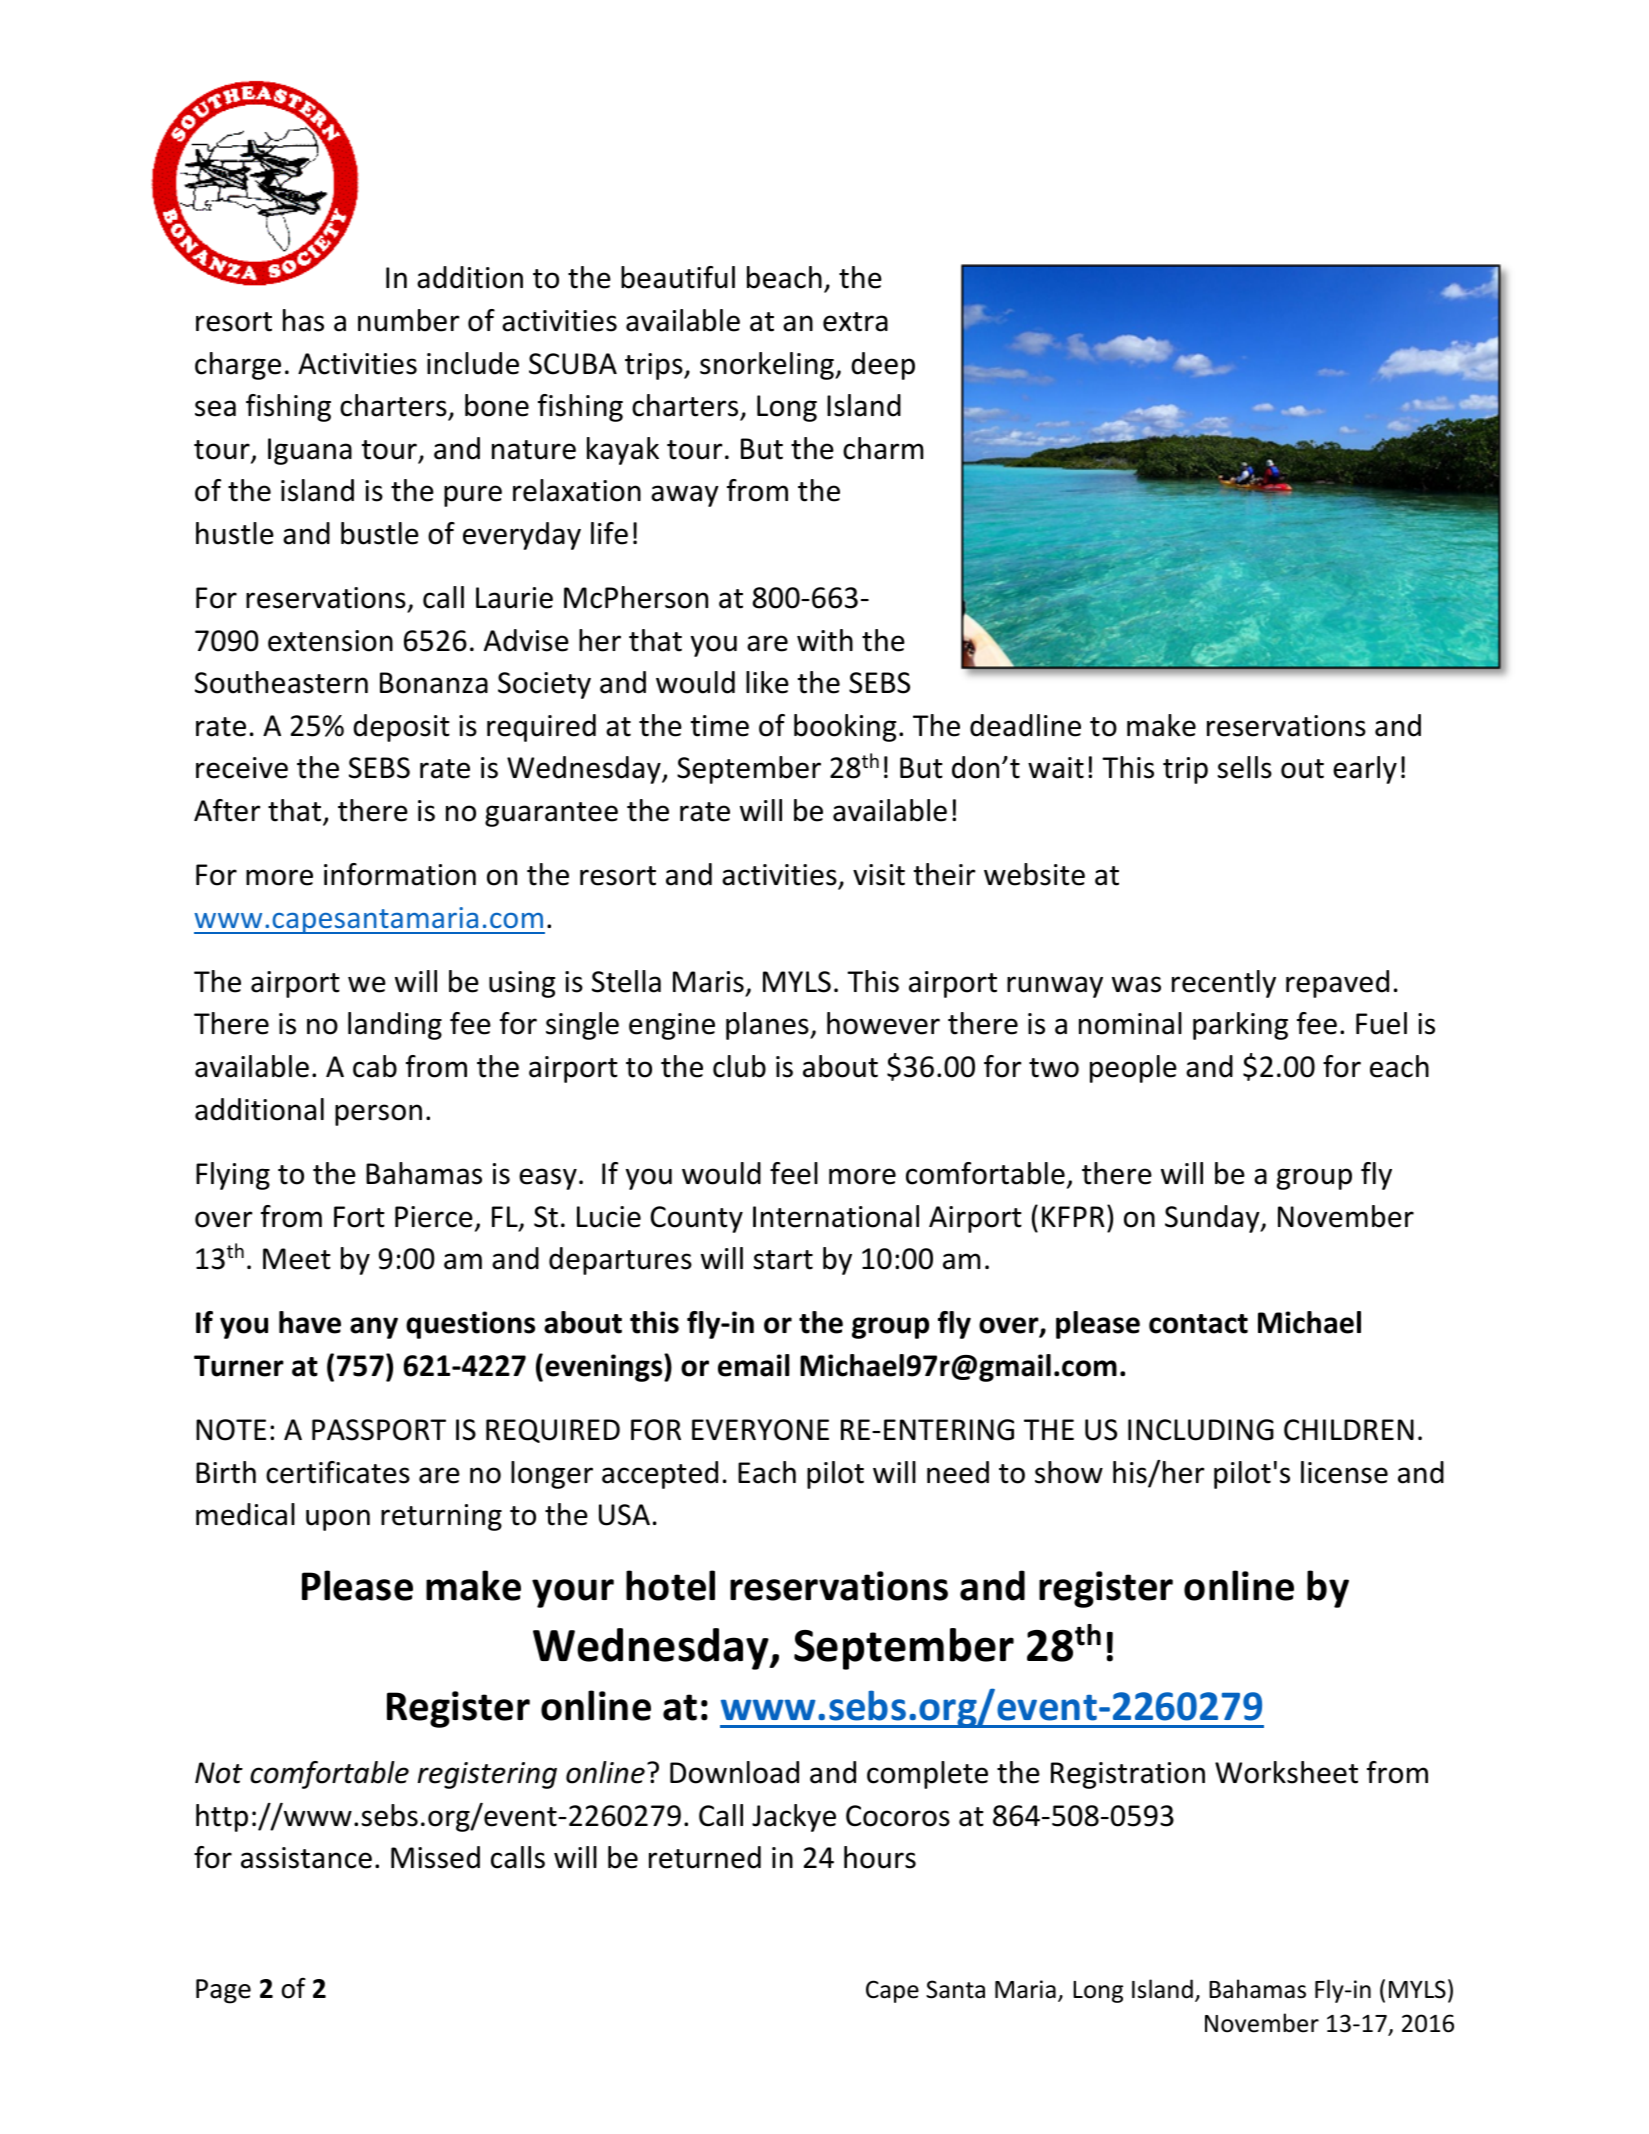 The width and height of the screenshot is (1649, 2134). What do you see at coordinates (880, 1857) in the screenshot?
I see `hours` at bounding box center [880, 1857].
